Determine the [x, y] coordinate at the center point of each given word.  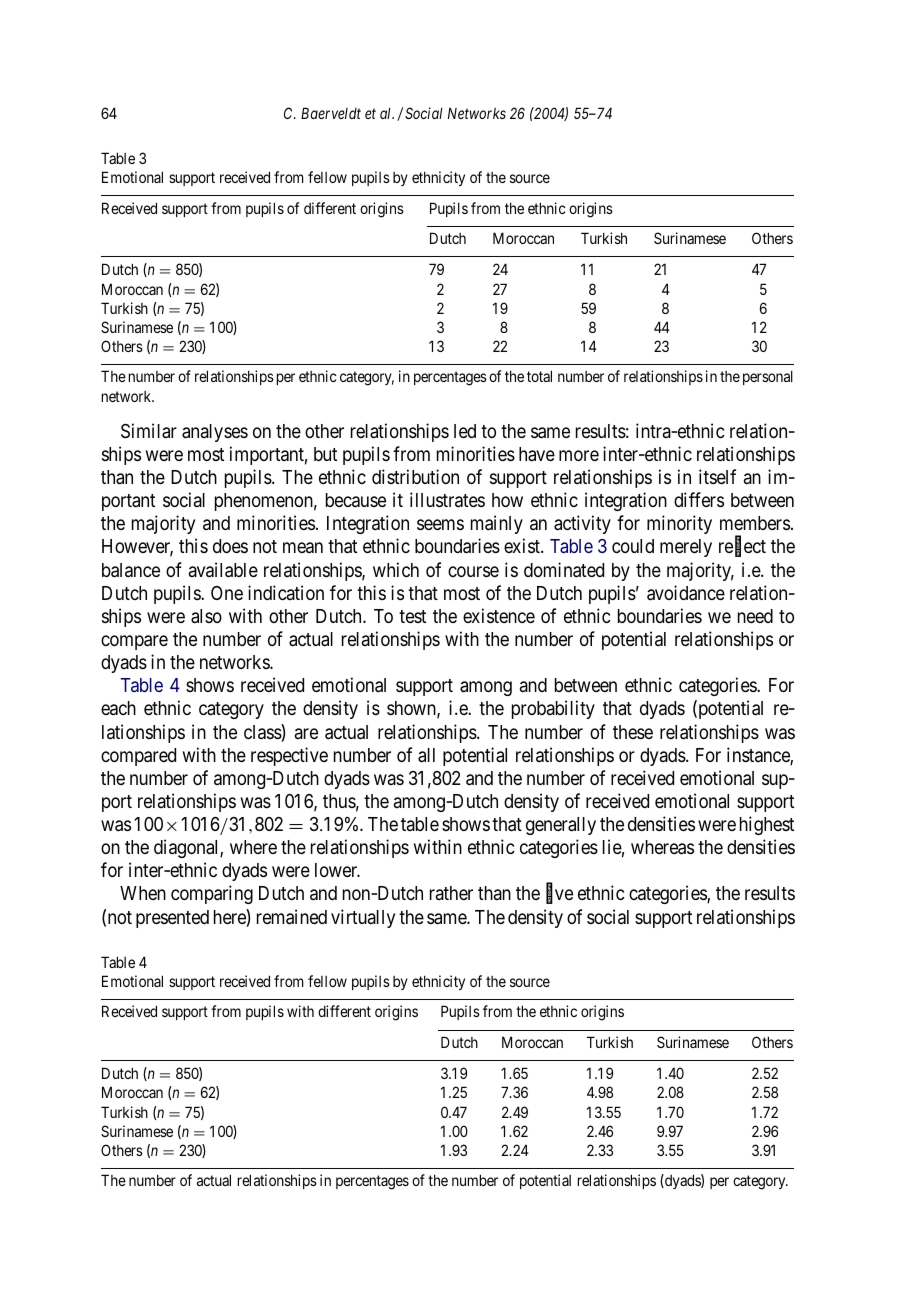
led [465, 431]
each [118, 708]
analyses [215, 433]
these [633, 732]
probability [553, 709]
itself [717, 476]
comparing [212, 894]
